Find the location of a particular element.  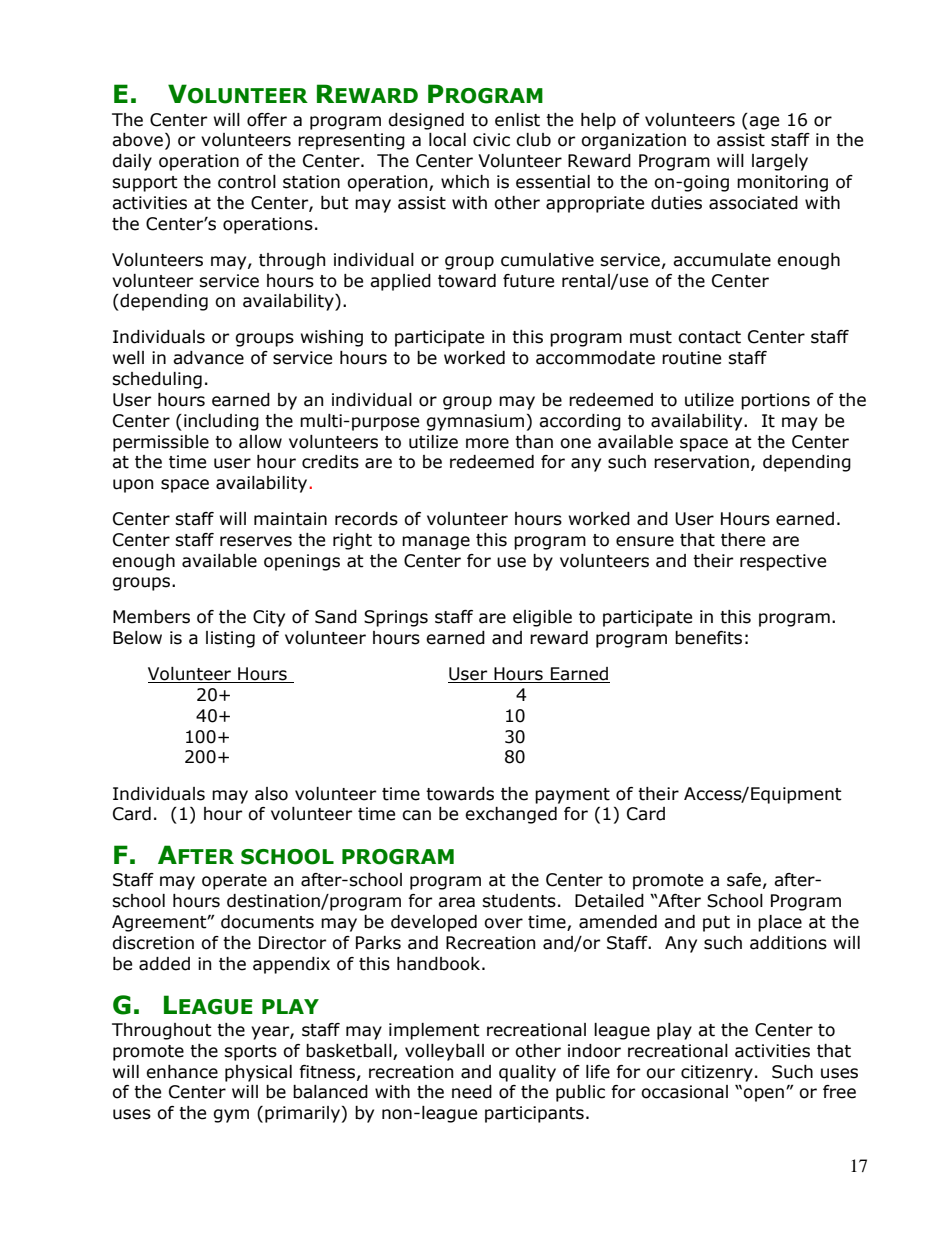

portions is located at coordinates (775, 401).
